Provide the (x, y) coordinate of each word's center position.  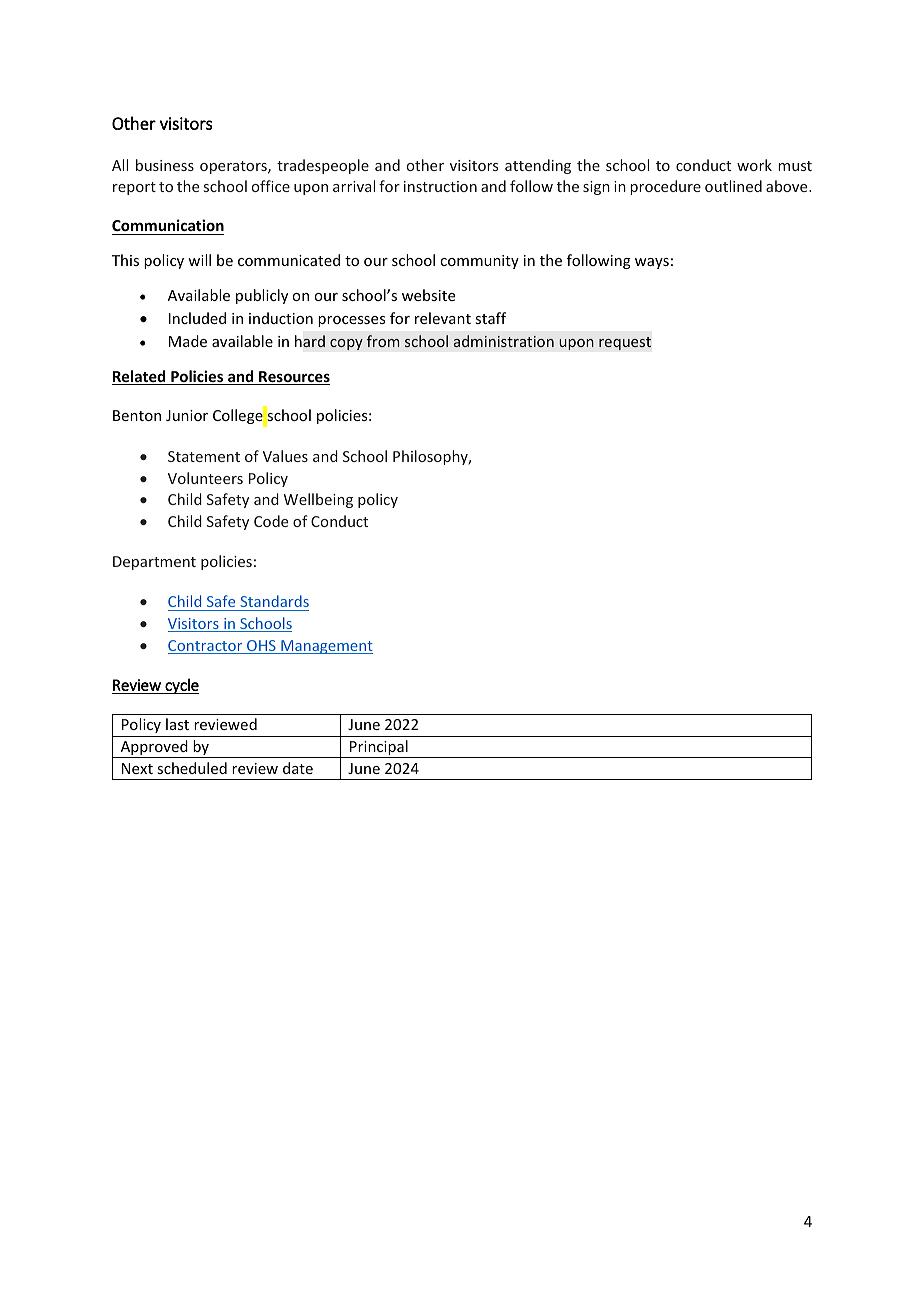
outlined (733, 186)
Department (154, 563)
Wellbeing (318, 500)
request (625, 343)
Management (326, 647)
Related (140, 377)
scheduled (192, 768)
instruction (440, 186)
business (165, 165)
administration (504, 341)
